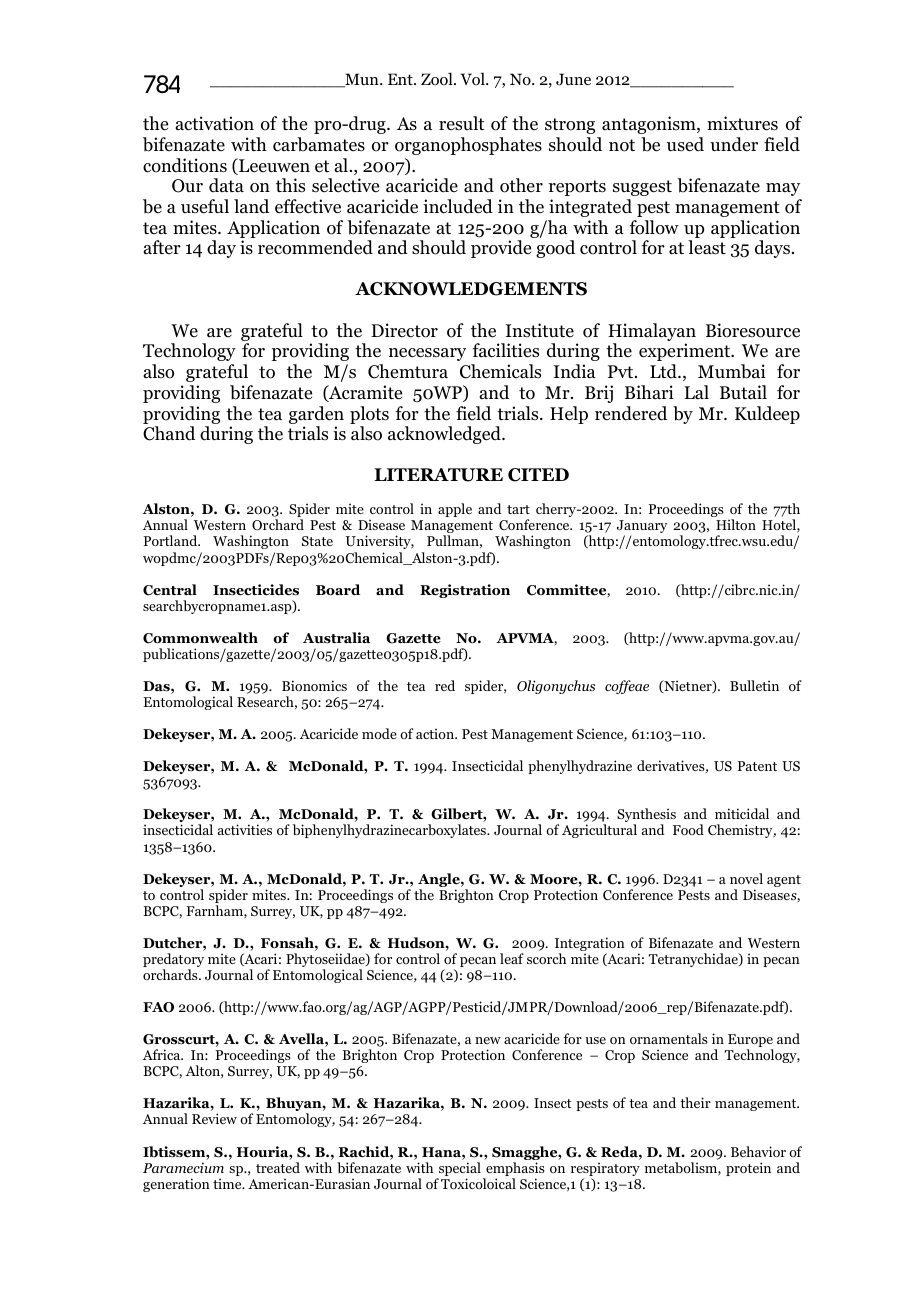 This screenshot has width=915, height=1316. Describe the element at coordinates (688, 829) in the screenshot. I see `Food` at that location.
